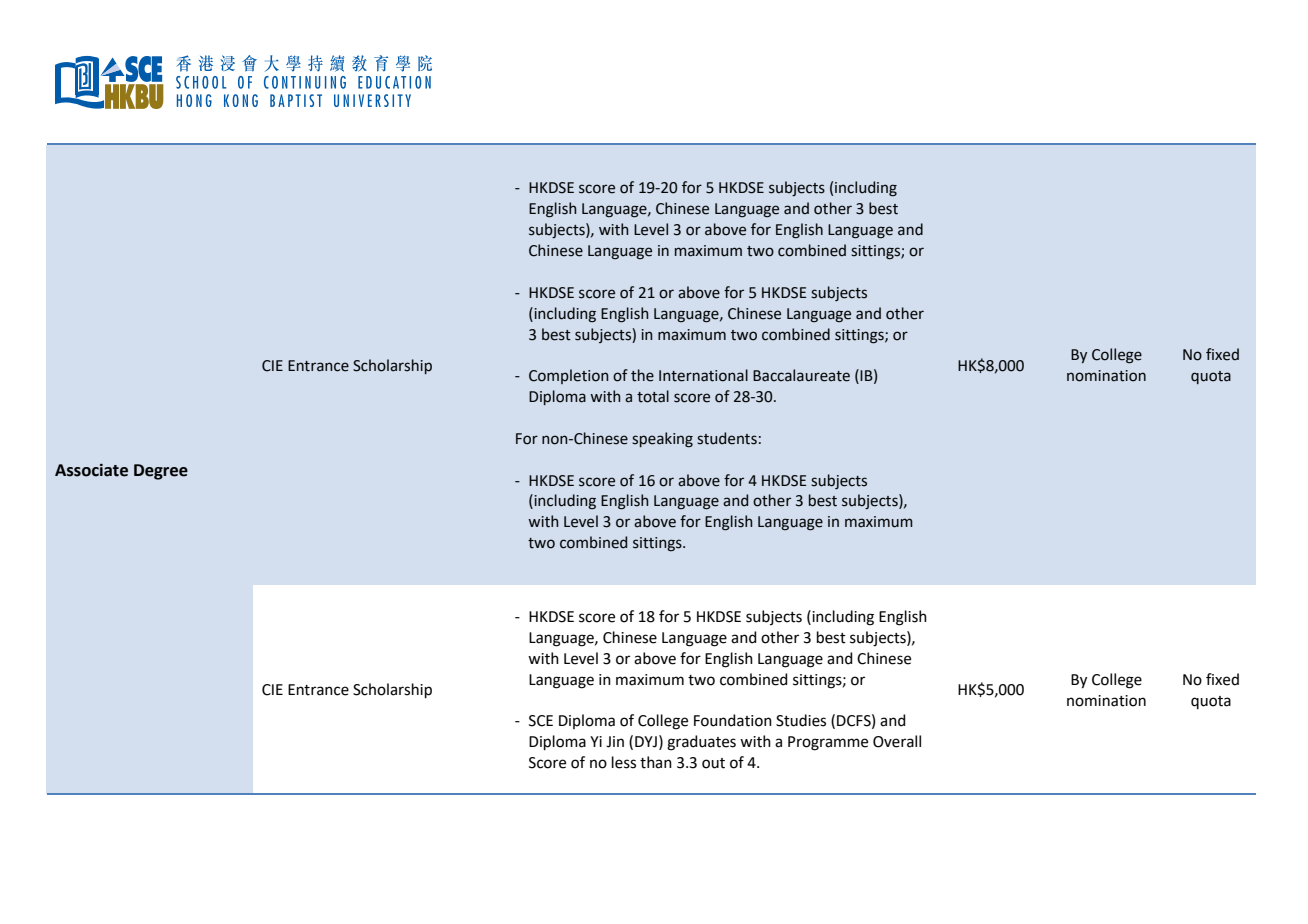 The width and height of the image is (1308, 924). I want to click on Foundation, so click(733, 720).
